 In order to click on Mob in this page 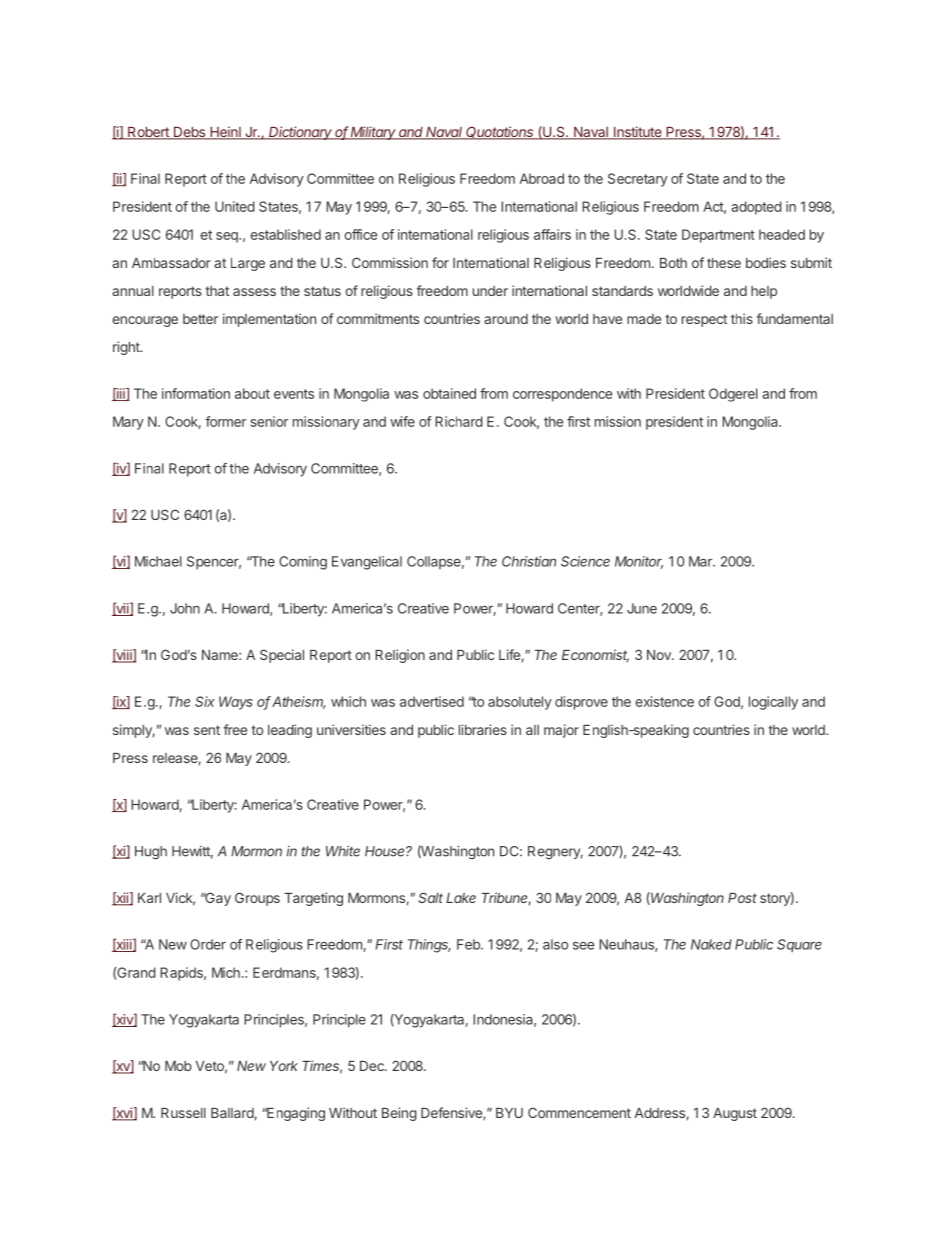, I will do `click(178, 1066)`.
